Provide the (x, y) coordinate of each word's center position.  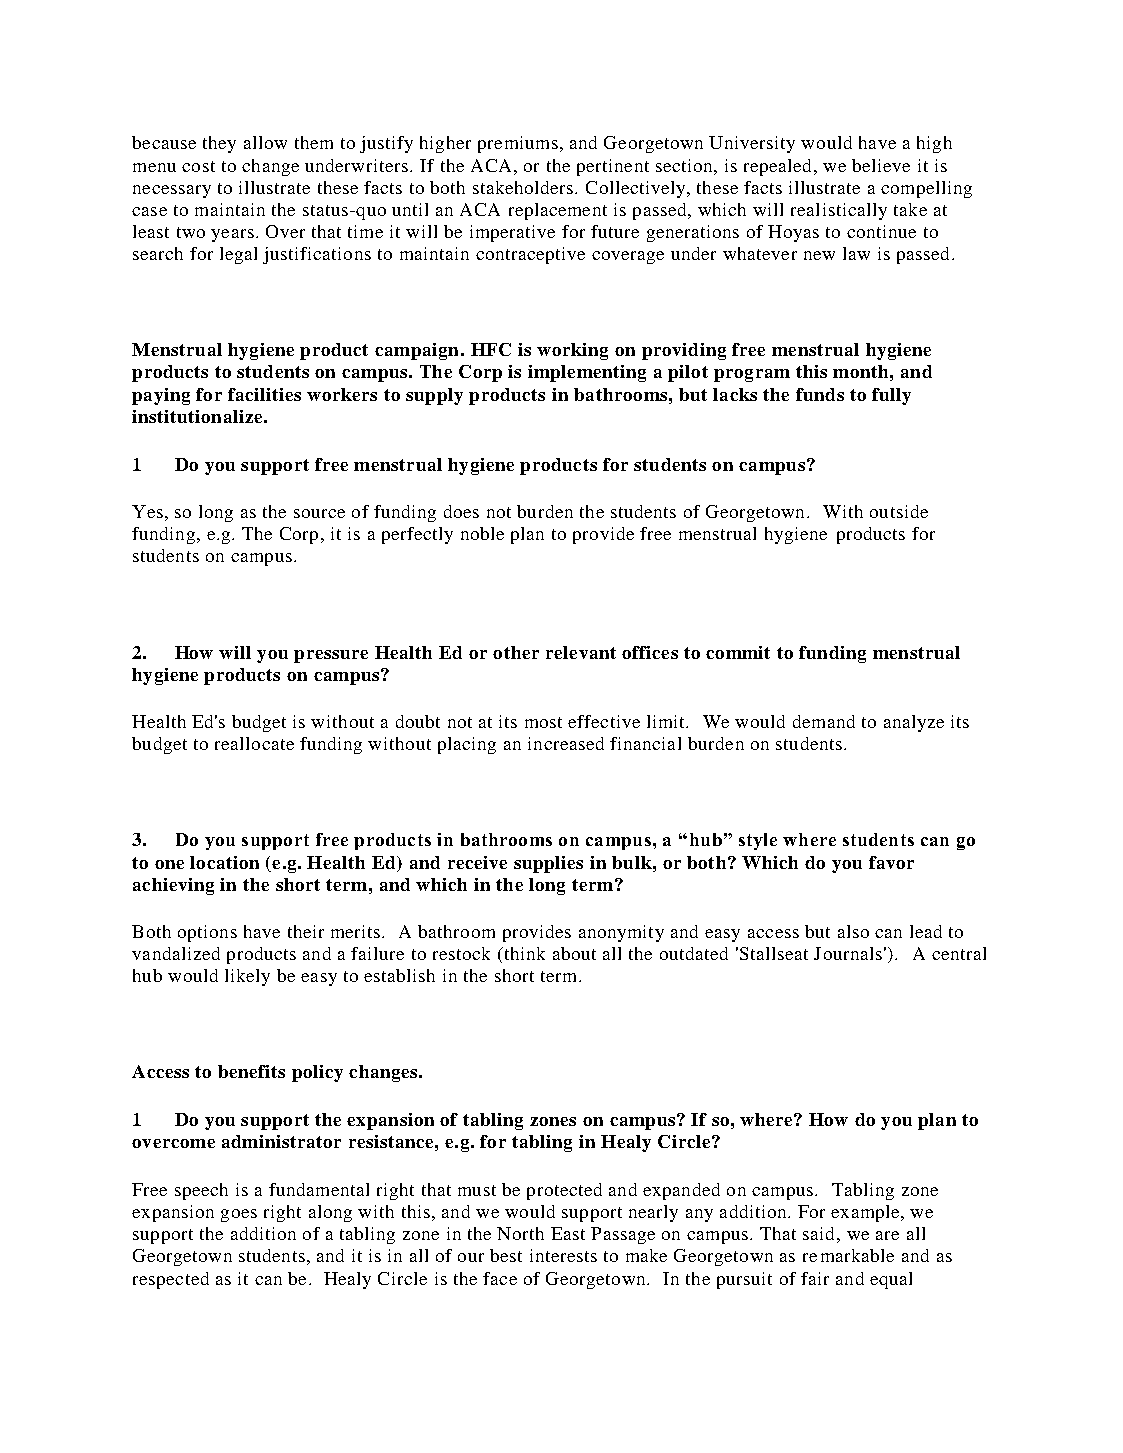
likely (247, 977)
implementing (587, 373)
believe (881, 165)
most (543, 722)
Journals (848, 953)
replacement (558, 211)
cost (198, 166)
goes (239, 1215)
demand (824, 721)
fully (891, 396)
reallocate (254, 743)
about (574, 953)
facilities (264, 394)
